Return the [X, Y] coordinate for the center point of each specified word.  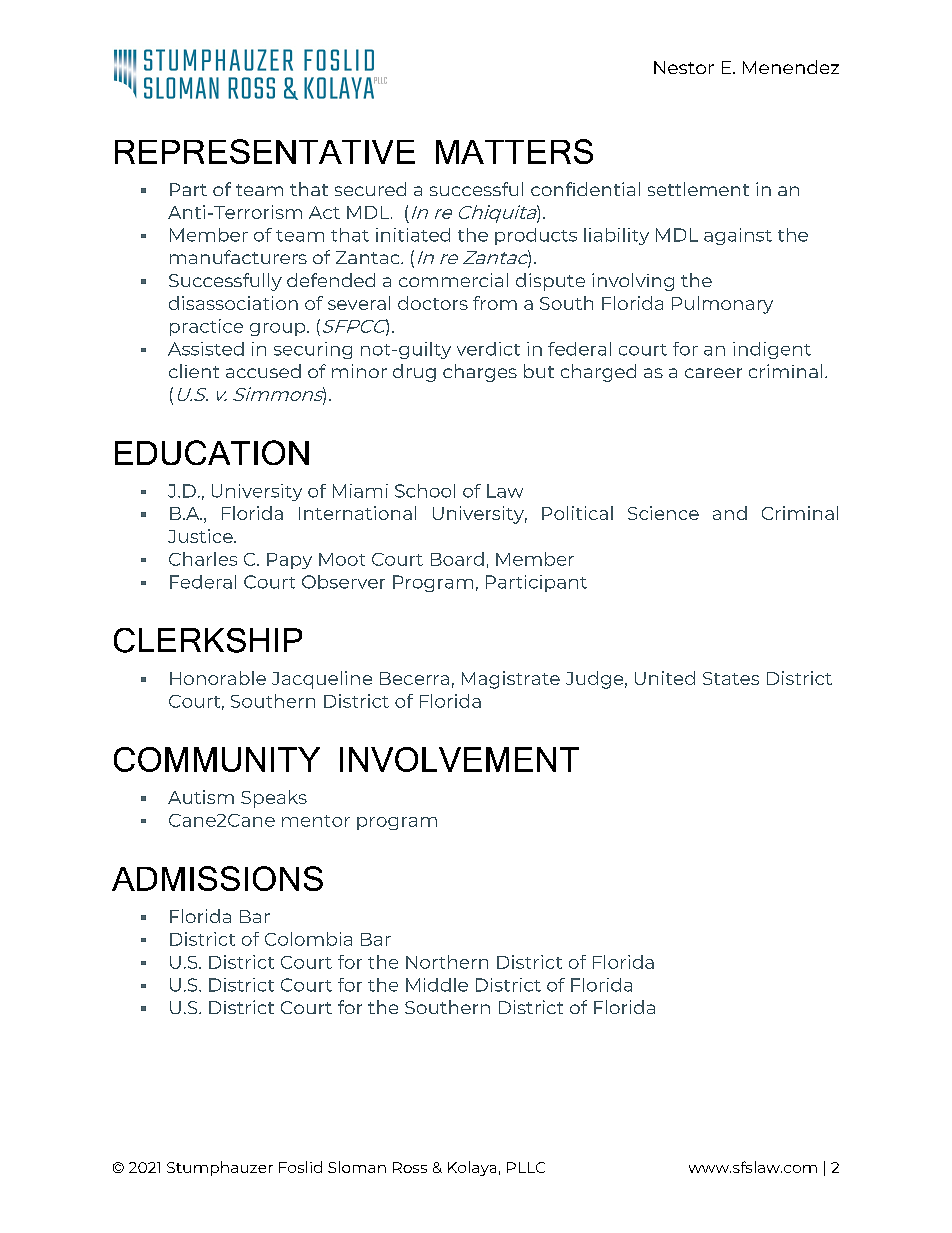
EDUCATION [212, 452]
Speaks [274, 799]
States [731, 678]
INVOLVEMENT [459, 759]
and [730, 513]
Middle [437, 985]
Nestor [684, 67]
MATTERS [514, 151]
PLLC [526, 1167]
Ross [410, 1167]
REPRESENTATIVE [265, 151]
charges [480, 373]
